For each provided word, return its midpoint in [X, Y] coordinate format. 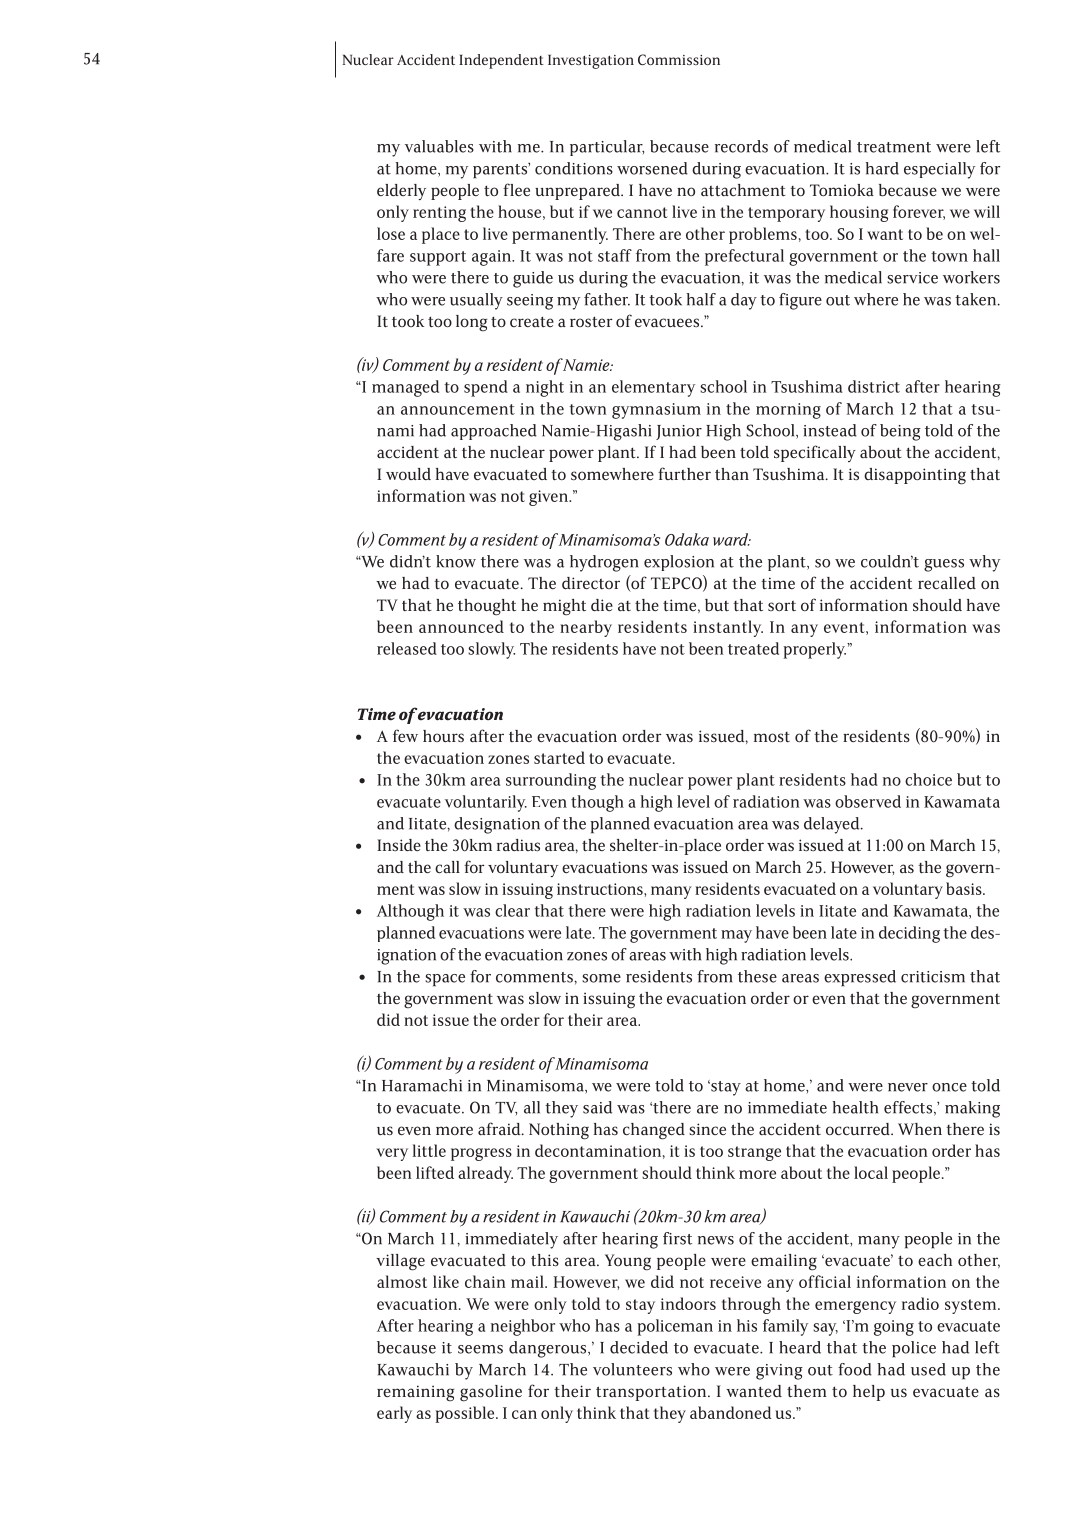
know [456, 561]
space [445, 980]
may [736, 936]
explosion [679, 563]
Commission [679, 59]
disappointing [915, 476]
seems [480, 1349]
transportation [652, 1393]
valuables [439, 146]
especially [939, 170]
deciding [909, 934]
